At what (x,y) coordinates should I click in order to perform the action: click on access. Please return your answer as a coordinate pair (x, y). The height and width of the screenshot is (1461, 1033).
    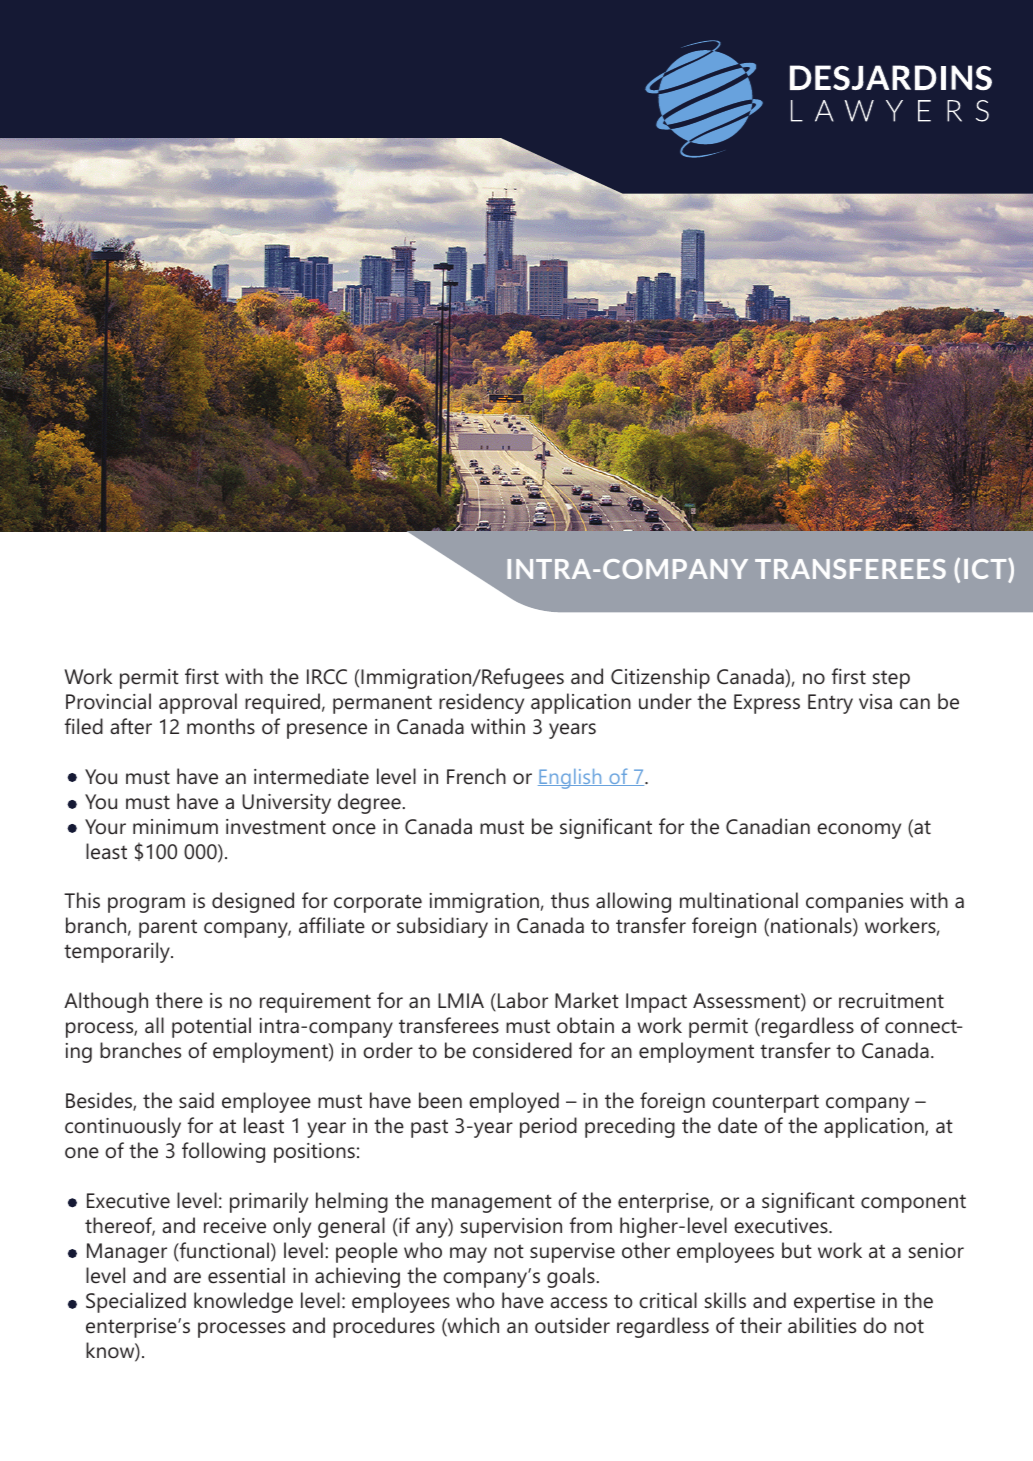
    Looking at the image, I should click on (578, 1303).
